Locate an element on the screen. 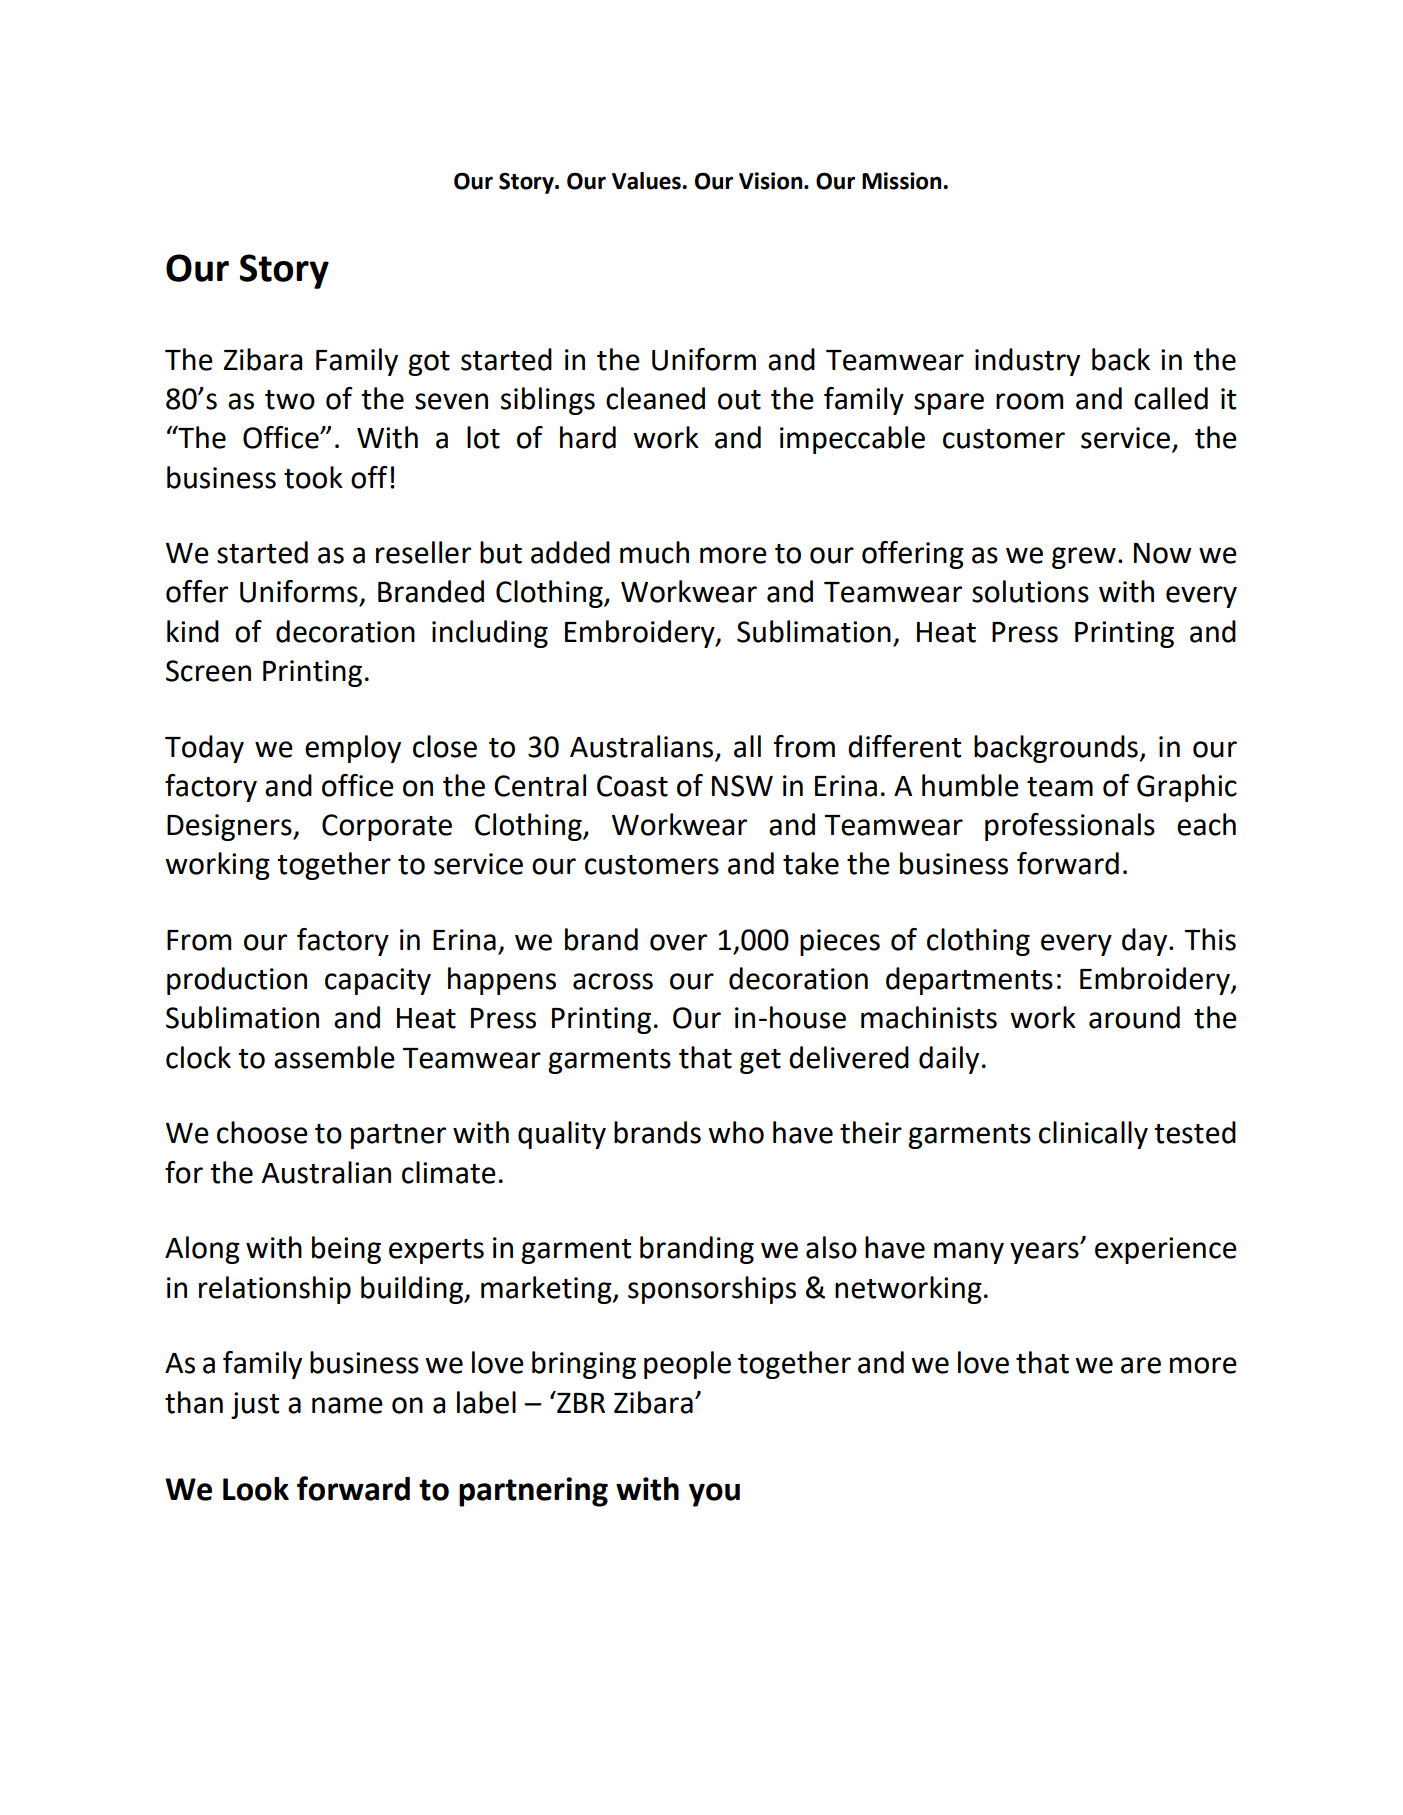  solutions is located at coordinates (1030, 591).
